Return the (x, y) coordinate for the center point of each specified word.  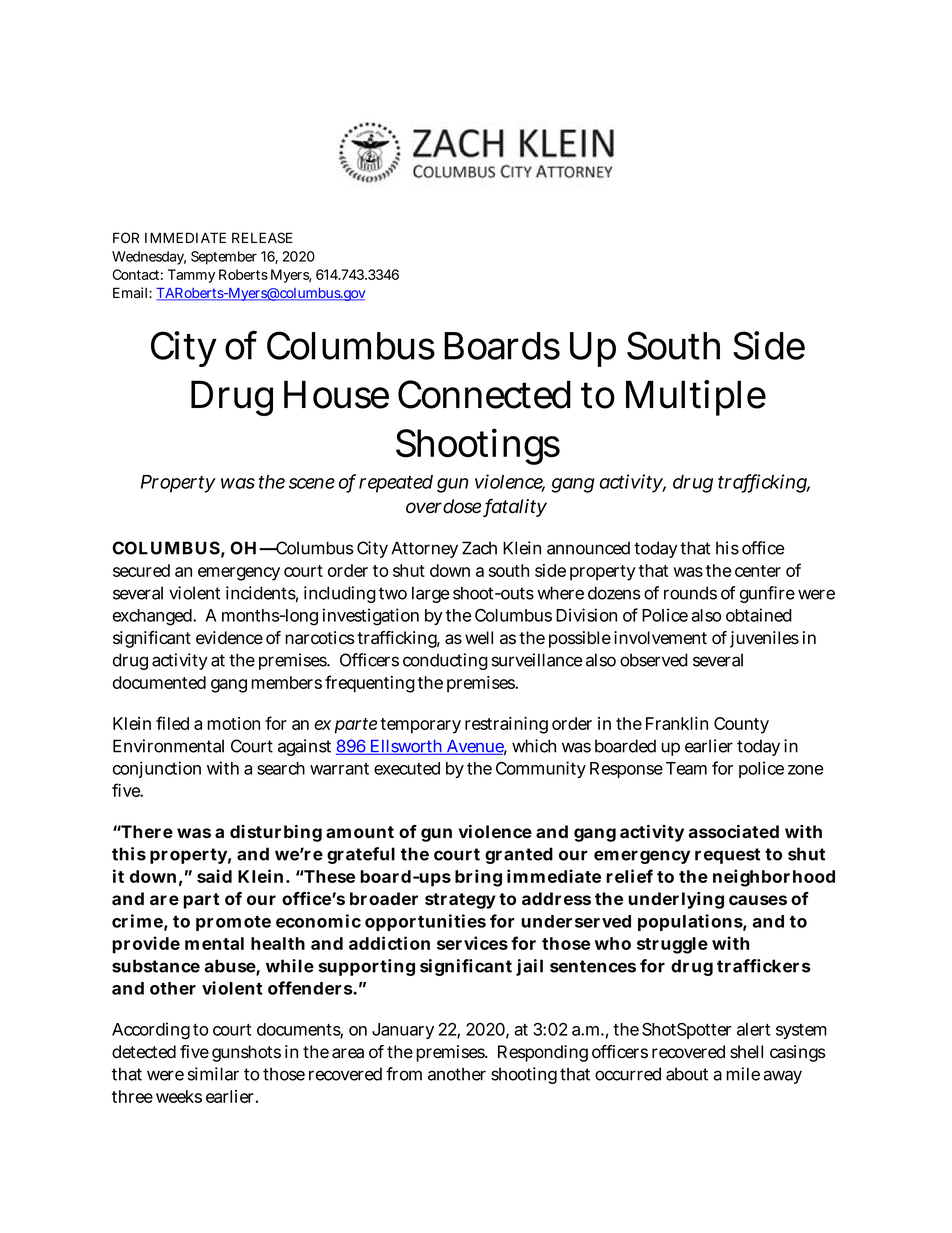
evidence (229, 638)
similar (213, 1074)
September (224, 258)
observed (654, 660)
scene (312, 483)
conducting (445, 661)
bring (478, 878)
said (214, 876)
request (727, 856)
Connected (484, 394)
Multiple (696, 398)
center (758, 571)
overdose (445, 507)
